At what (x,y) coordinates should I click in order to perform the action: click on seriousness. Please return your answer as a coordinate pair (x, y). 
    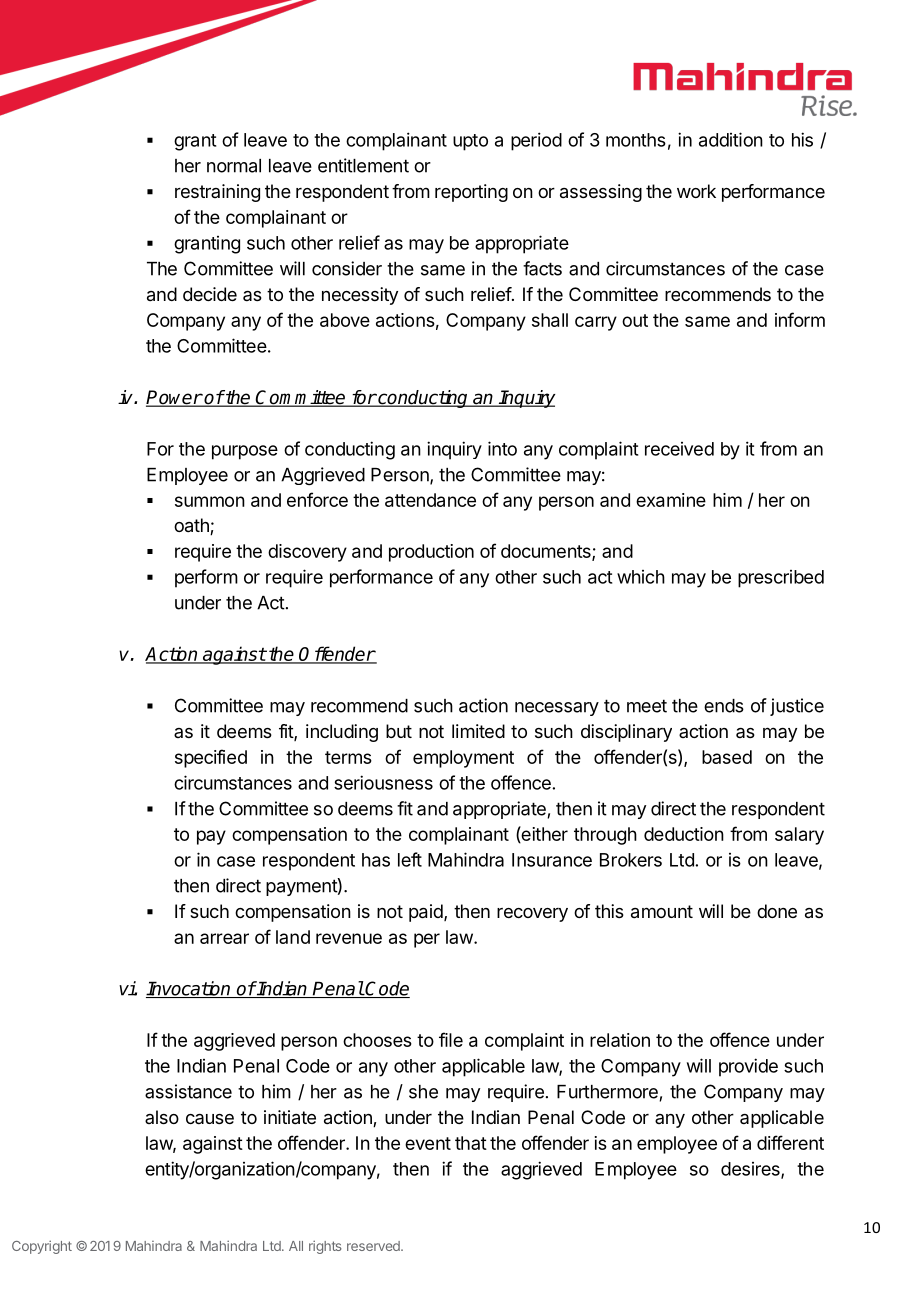
    Looking at the image, I should click on (383, 782).
